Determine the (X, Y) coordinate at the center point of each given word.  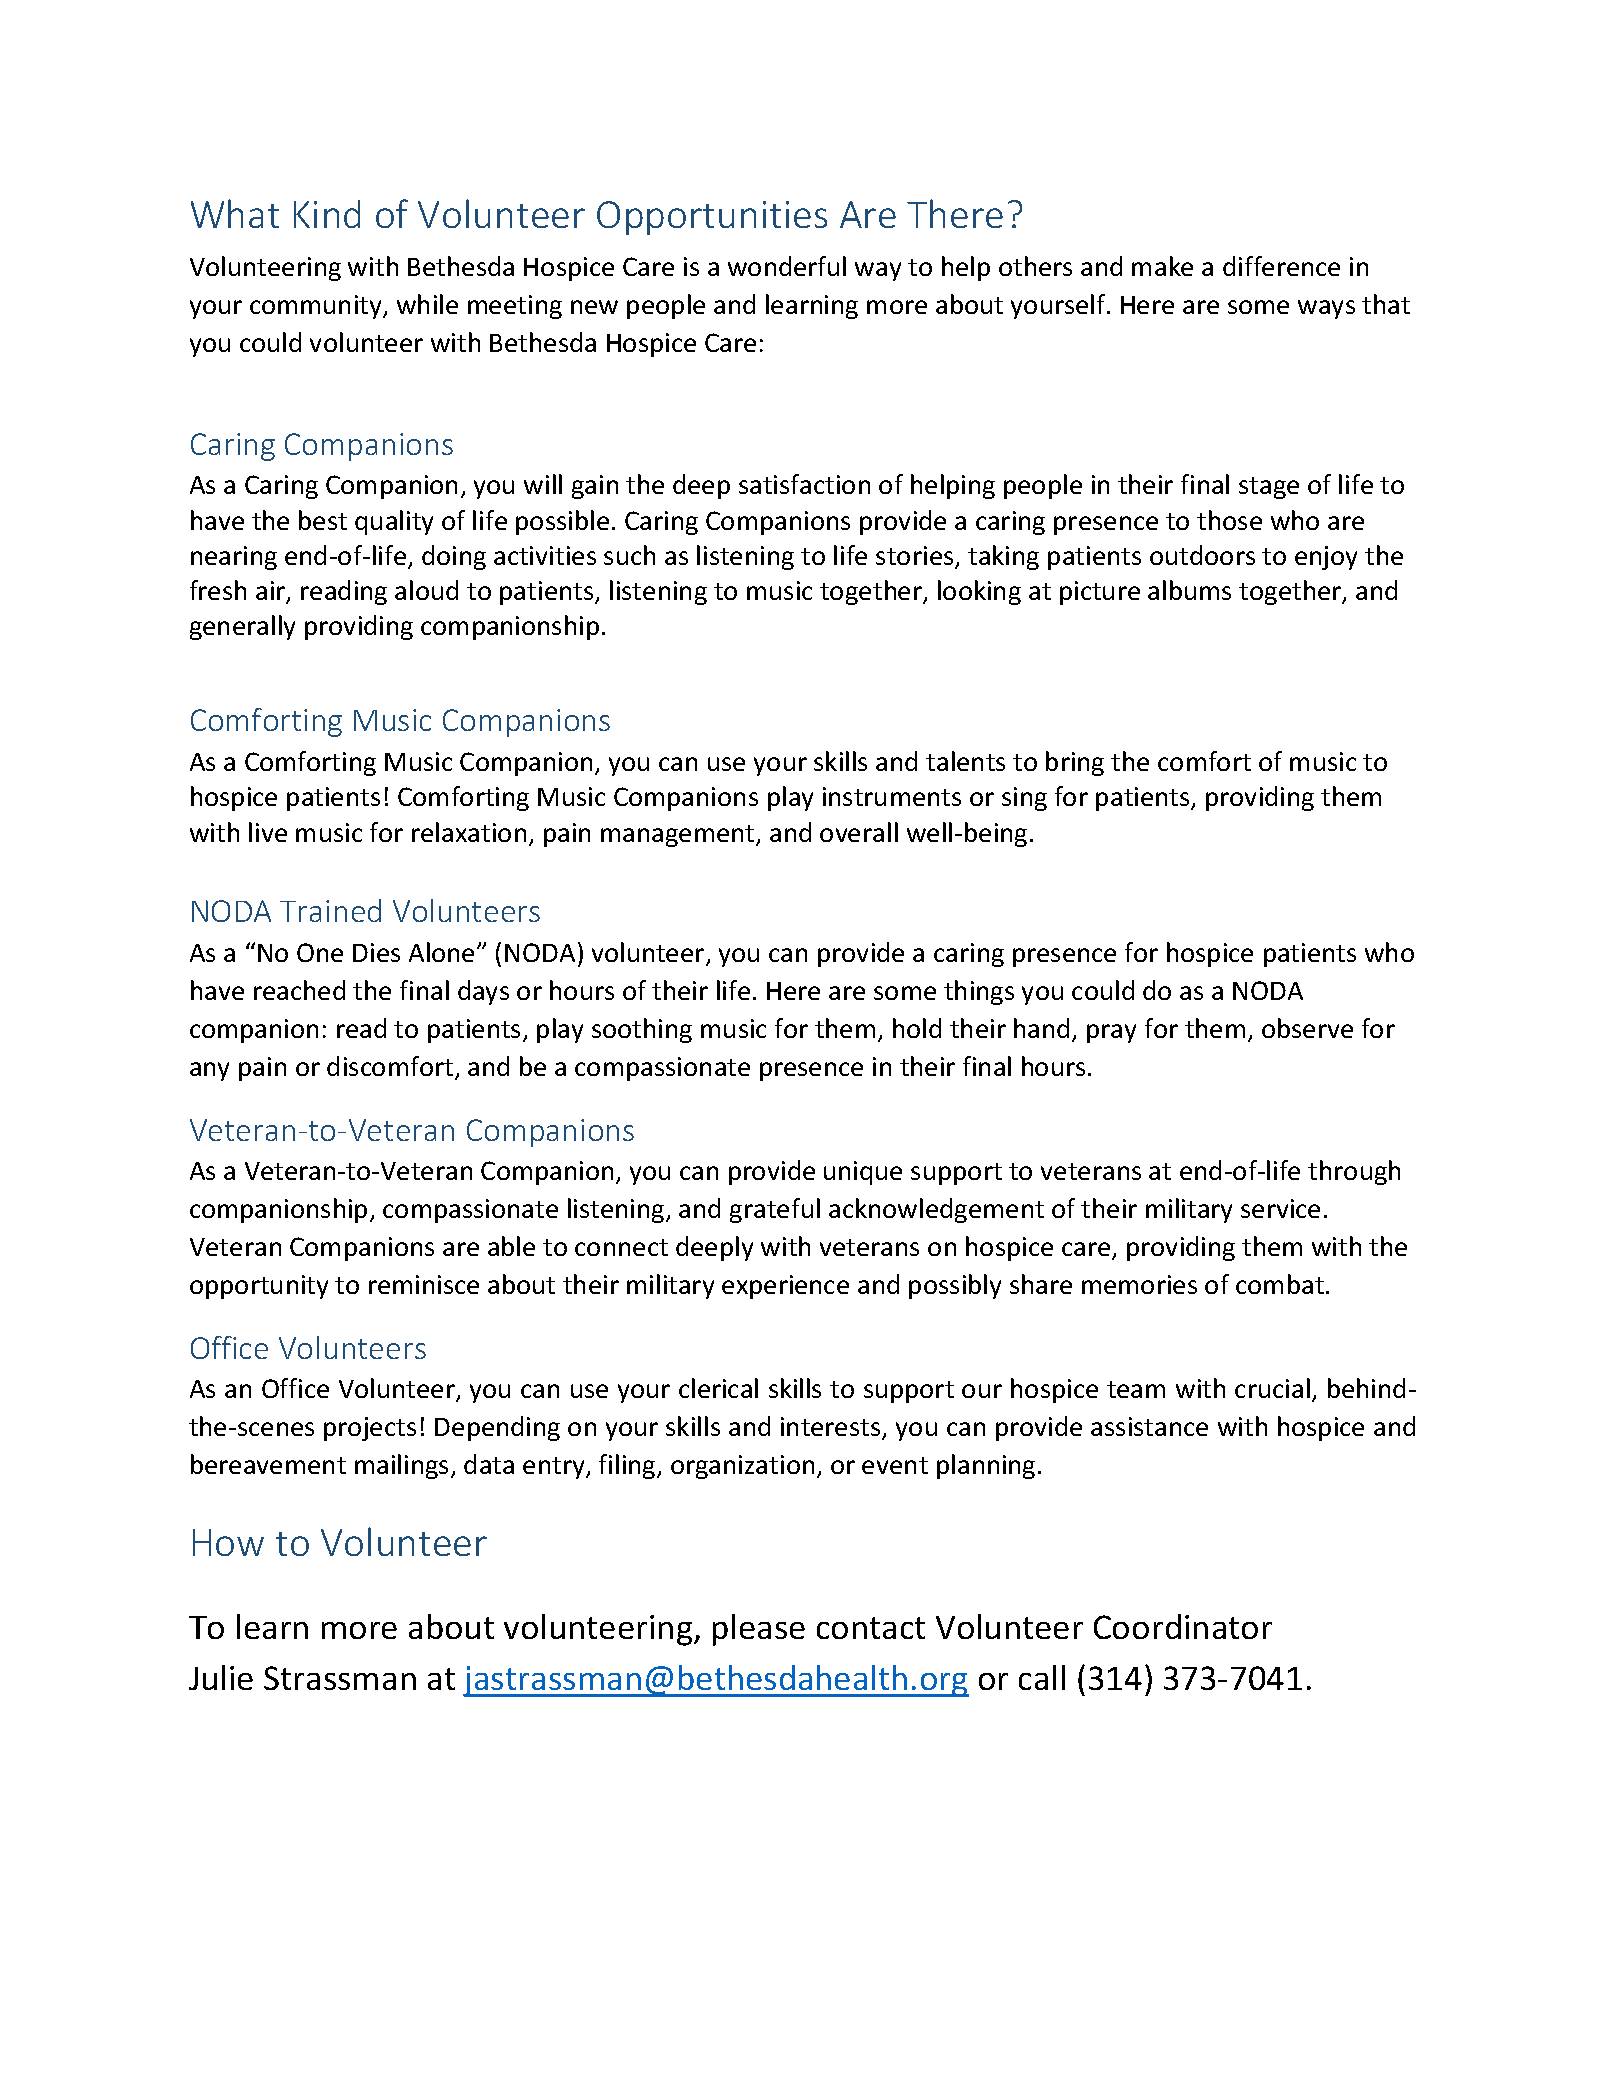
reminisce (424, 1284)
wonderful (787, 266)
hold (917, 1028)
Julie (221, 1677)
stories (916, 557)
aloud (426, 590)
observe (1307, 1028)
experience (785, 1287)
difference (1281, 266)
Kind (327, 214)
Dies (376, 952)
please (759, 1630)
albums (1189, 590)
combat (1280, 1284)
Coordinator (1183, 1626)
